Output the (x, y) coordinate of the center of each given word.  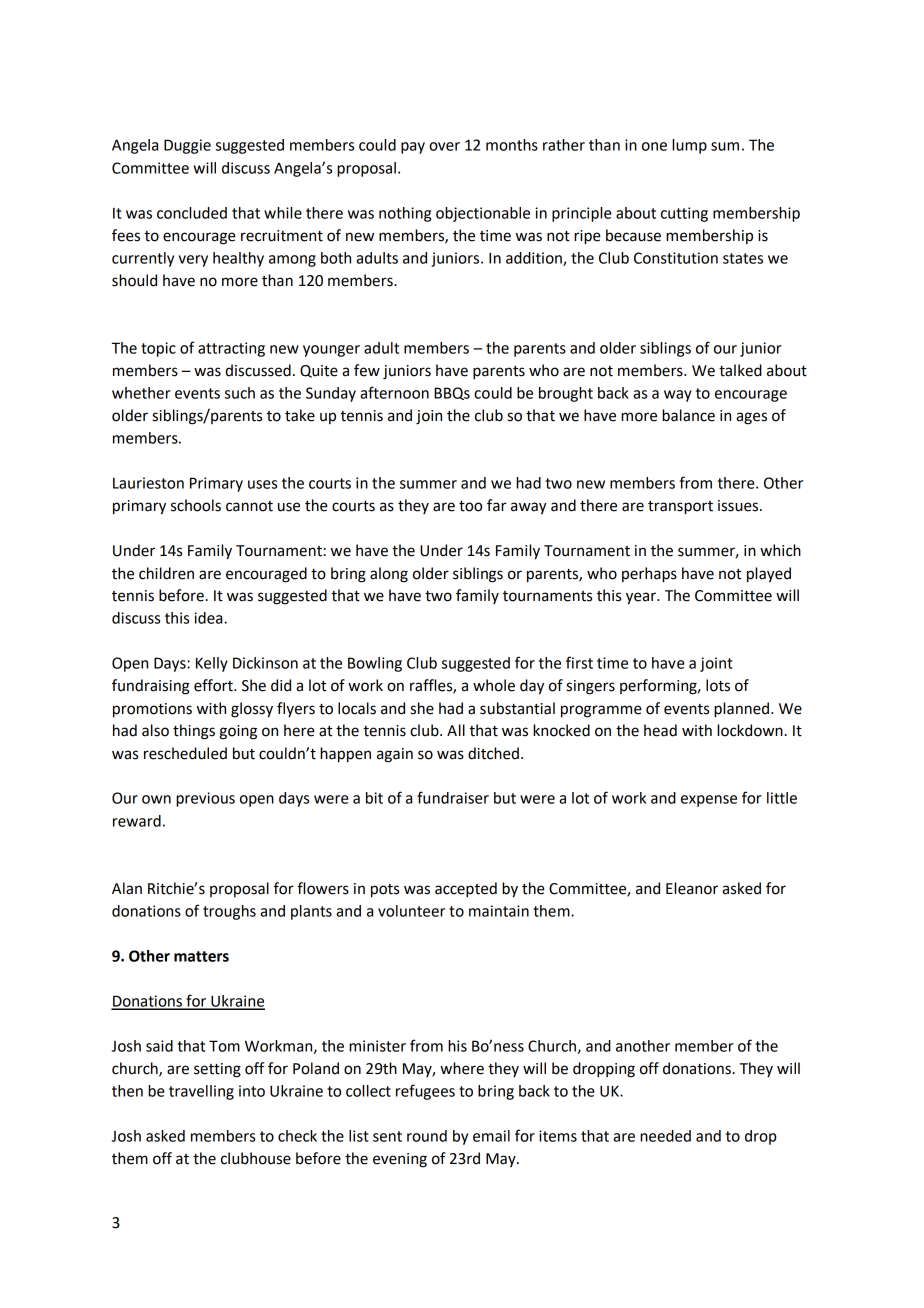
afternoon (394, 392)
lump (689, 146)
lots (718, 685)
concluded (192, 213)
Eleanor (692, 888)
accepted (466, 890)
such (240, 393)
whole (494, 685)
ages (751, 418)
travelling (201, 1092)
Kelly (212, 664)
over (444, 146)
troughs (229, 912)
